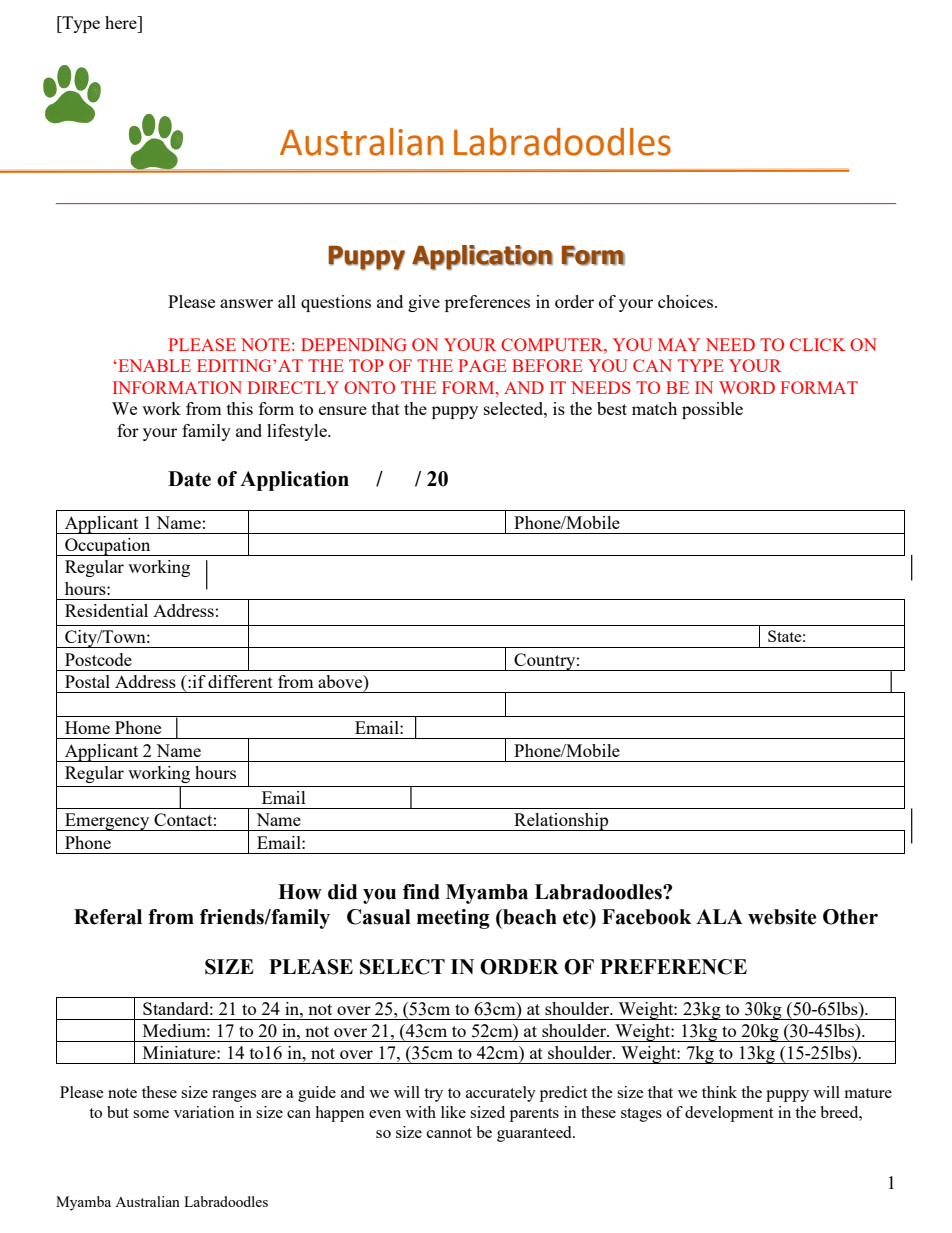 The image size is (952, 1233). What do you see at coordinates (204, 1112) in the document?
I see `variation` at bounding box center [204, 1112].
